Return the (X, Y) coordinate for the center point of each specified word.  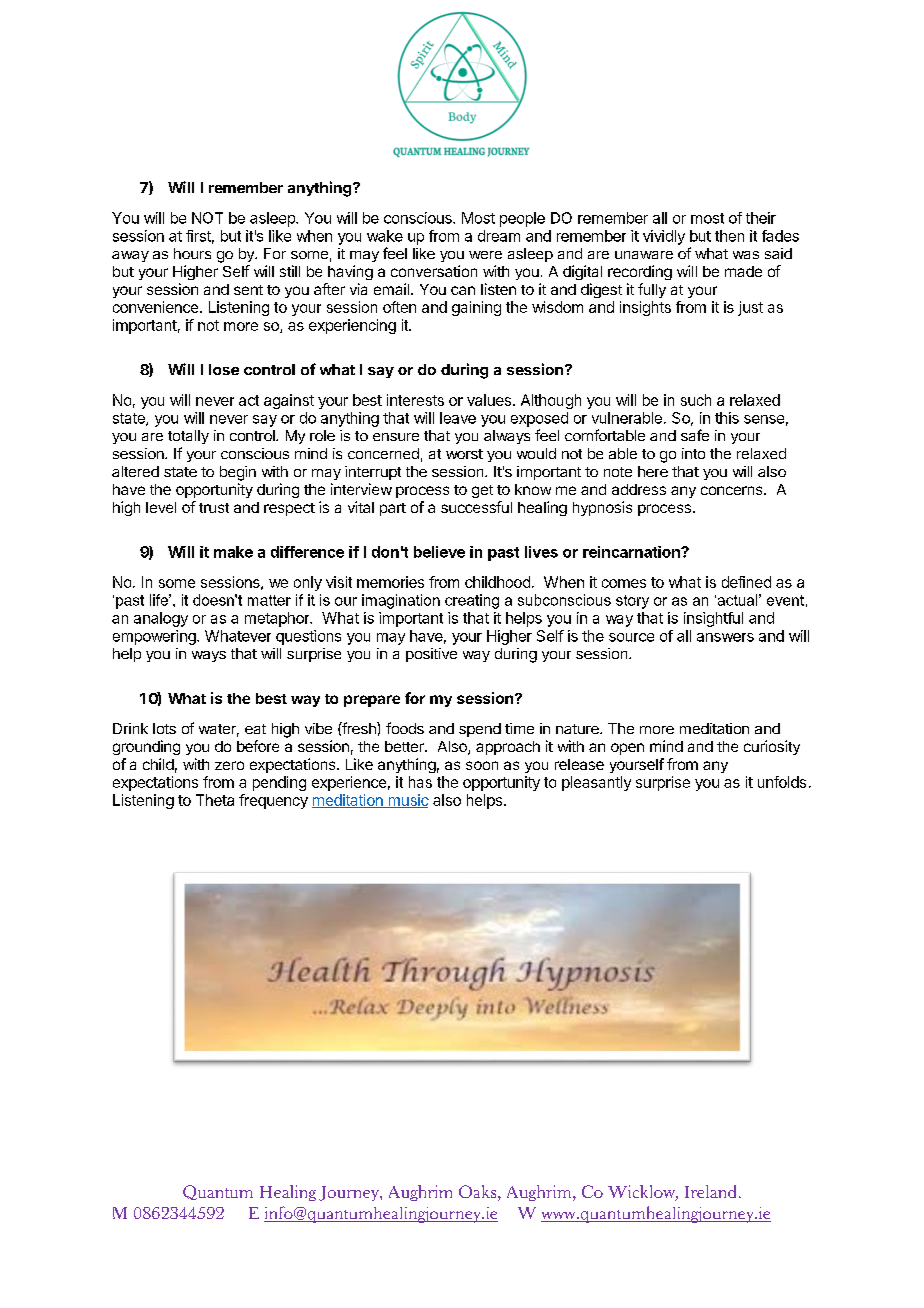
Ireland (710, 1191)
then (729, 236)
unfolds (782, 782)
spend (480, 730)
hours (192, 253)
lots (164, 728)
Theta (215, 800)
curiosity (772, 747)
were (485, 255)
